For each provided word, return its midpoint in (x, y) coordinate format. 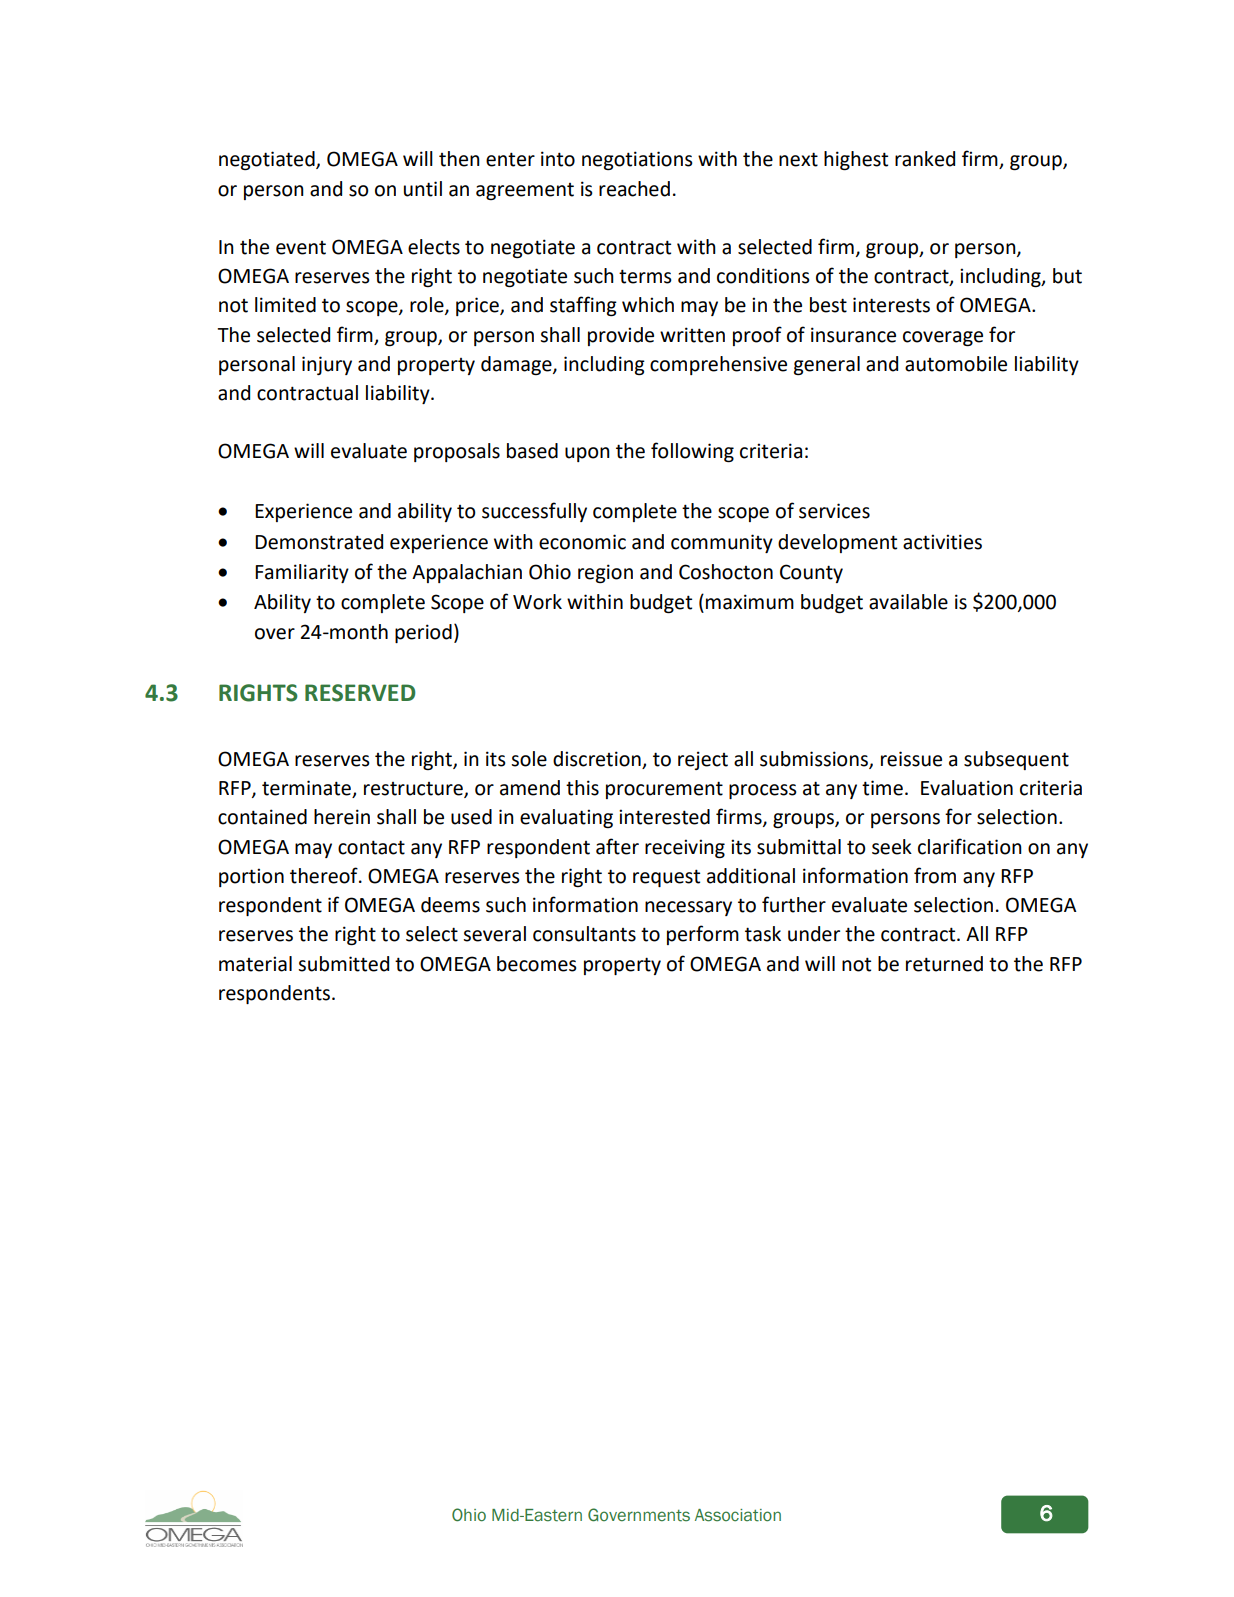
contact (371, 847)
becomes (537, 964)
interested (664, 817)
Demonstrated (319, 542)
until (423, 189)
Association (738, 1515)
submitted (343, 964)
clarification (970, 846)
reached (634, 189)
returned (944, 964)
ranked (925, 159)
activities (942, 542)
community (722, 543)
